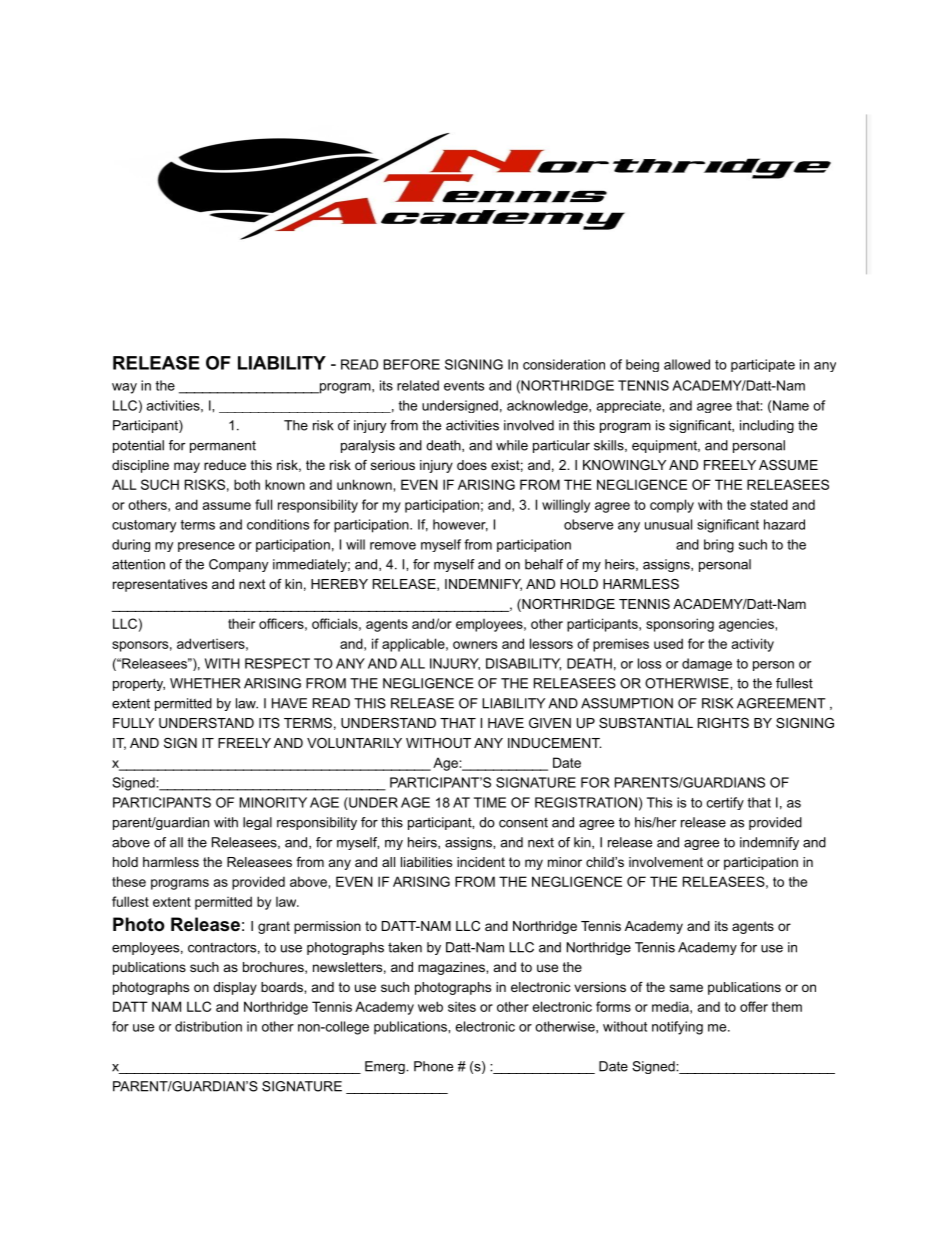 Image resolution: width=952 pixels, height=1233 pixels. What do you see at coordinates (433, 1066) in the page?
I see `Phone` at bounding box center [433, 1066].
